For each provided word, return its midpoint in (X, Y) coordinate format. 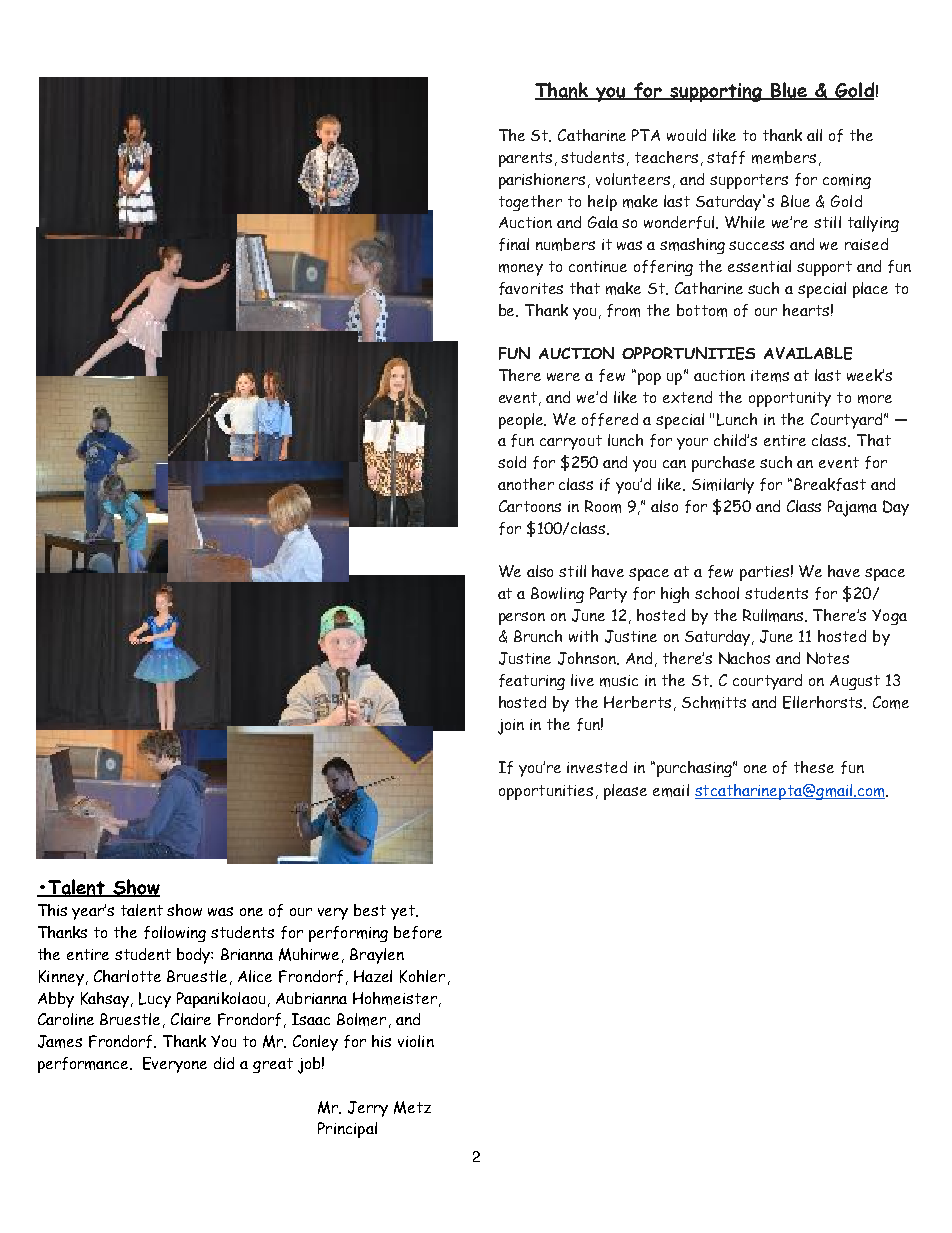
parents (525, 159)
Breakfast (830, 484)
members (784, 157)
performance (85, 1065)
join (511, 727)
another (526, 484)
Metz (412, 1107)
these (814, 767)
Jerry (368, 1109)
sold (512, 462)
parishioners (544, 181)
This (52, 910)
